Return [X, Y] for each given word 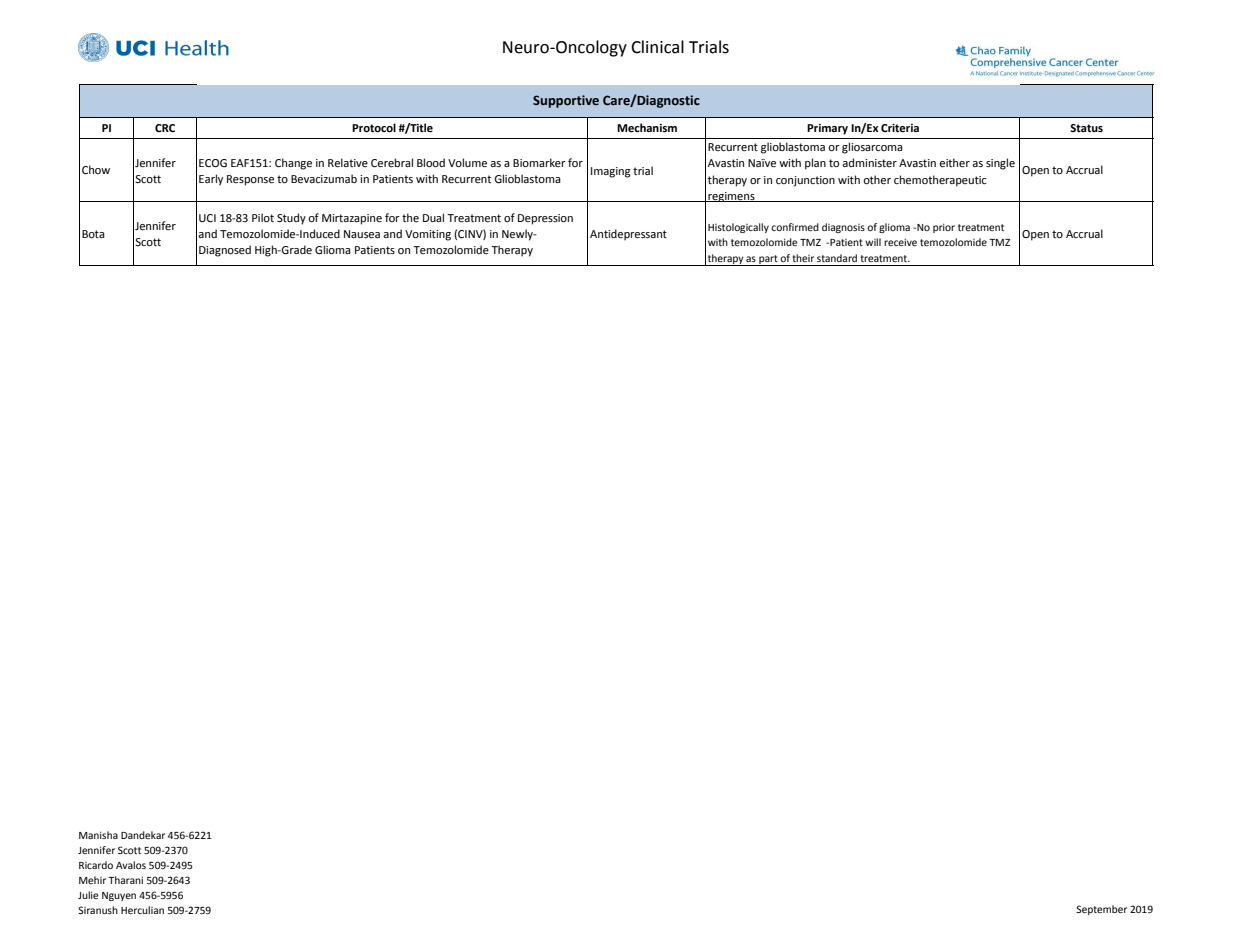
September [1101, 910]
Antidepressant [628, 235]
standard [837, 258]
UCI [207, 218]
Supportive [566, 101]
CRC [165, 128]
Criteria [900, 128]
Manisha [98, 835]
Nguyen [119, 896]
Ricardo [96, 865]
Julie [88, 895]
